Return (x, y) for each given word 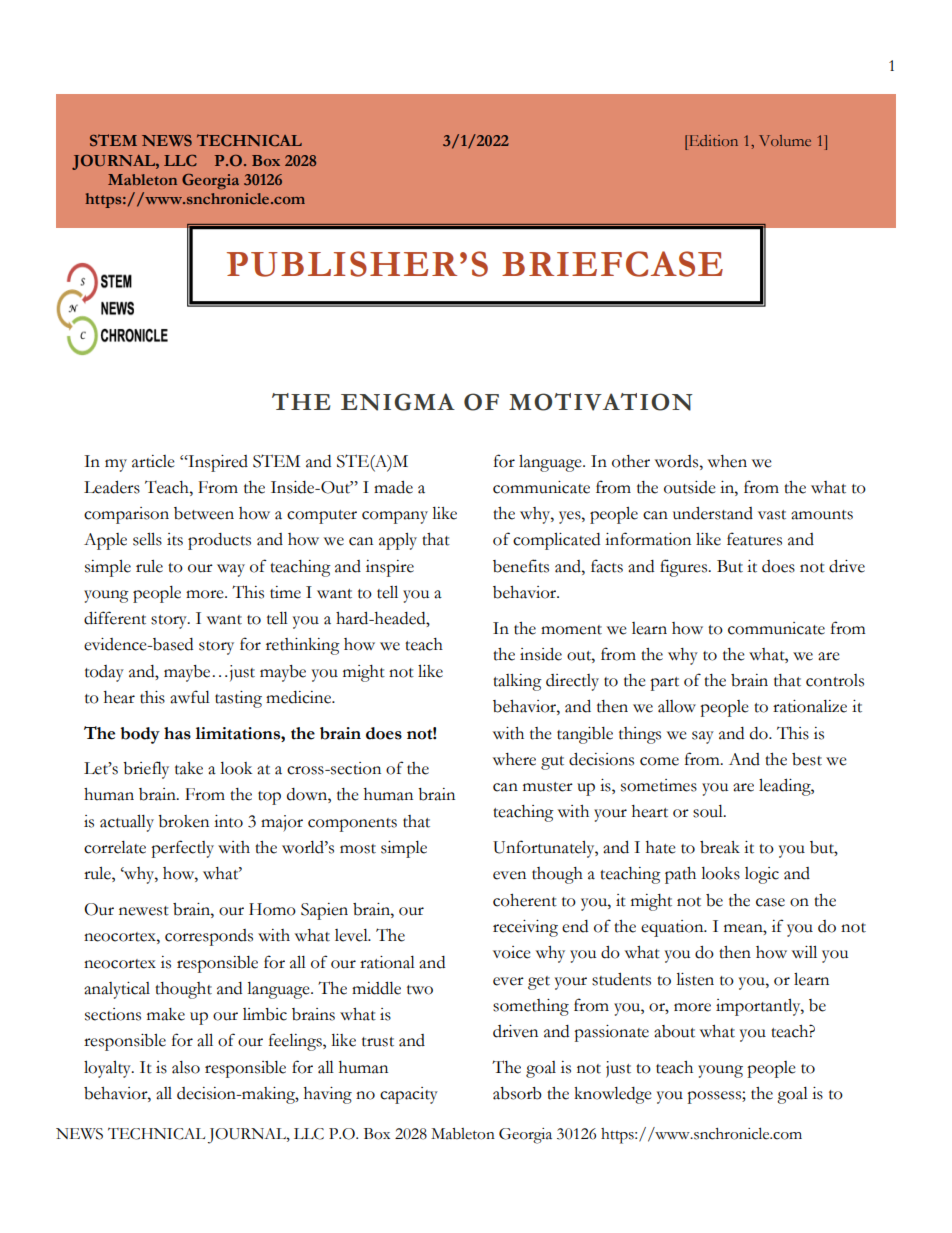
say (703, 737)
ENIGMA (398, 402)
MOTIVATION (601, 402)
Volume (785, 140)
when (727, 461)
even (509, 875)
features (754, 539)
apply (398, 541)
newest (144, 911)
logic (762, 875)
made (393, 487)
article (153, 461)
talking (517, 682)
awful (190, 697)
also (186, 1067)
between (204, 513)
